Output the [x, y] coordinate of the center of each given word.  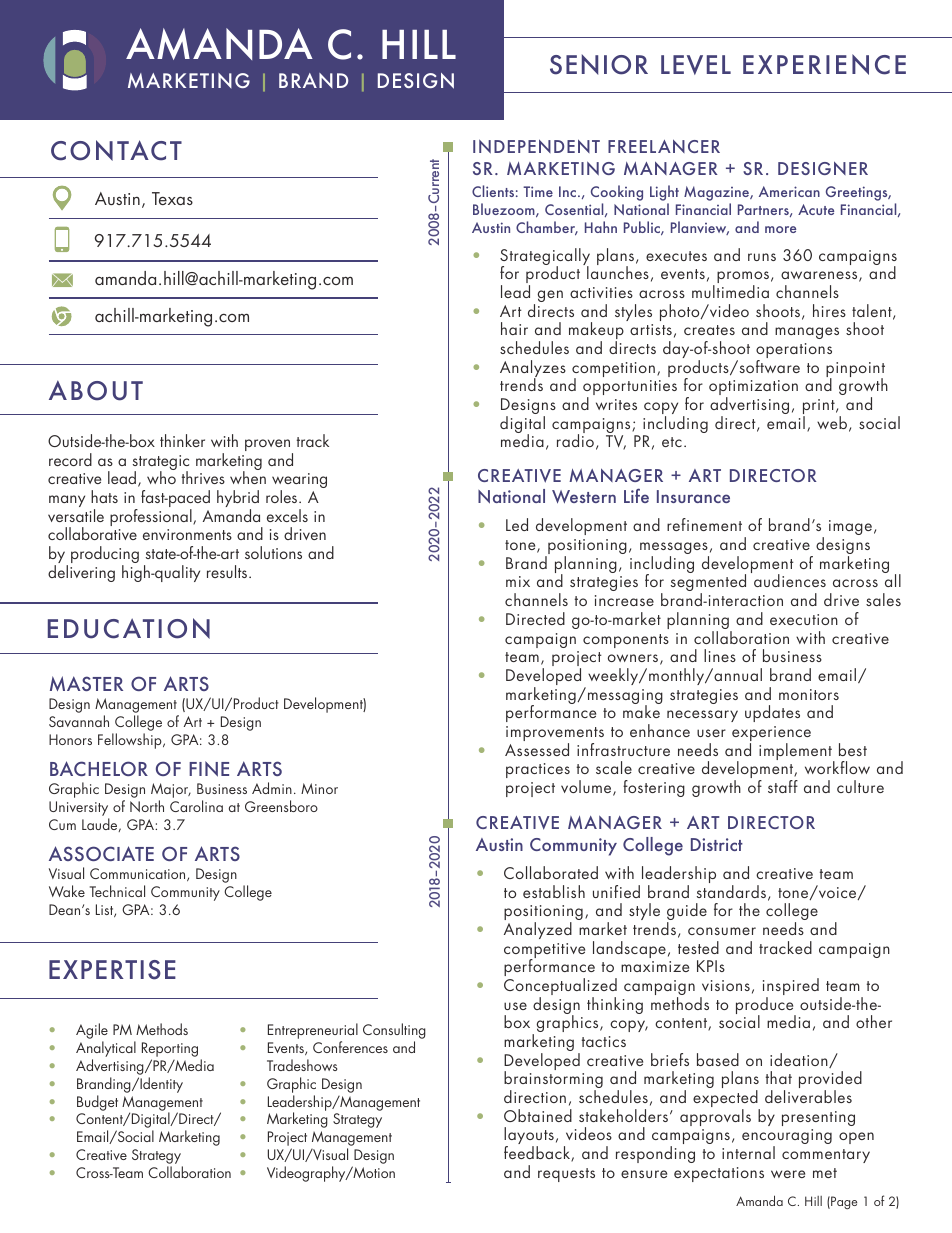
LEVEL [696, 65]
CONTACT [116, 150]
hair [514, 328]
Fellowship [131, 741]
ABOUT [96, 390]
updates [772, 713]
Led [517, 524]
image [850, 527]
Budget [97, 1103]
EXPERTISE [112, 970]
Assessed [537, 749]
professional [152, 517]
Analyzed [538, 930]
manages [807, 333]
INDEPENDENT [536, 146]
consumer [722, 931]
